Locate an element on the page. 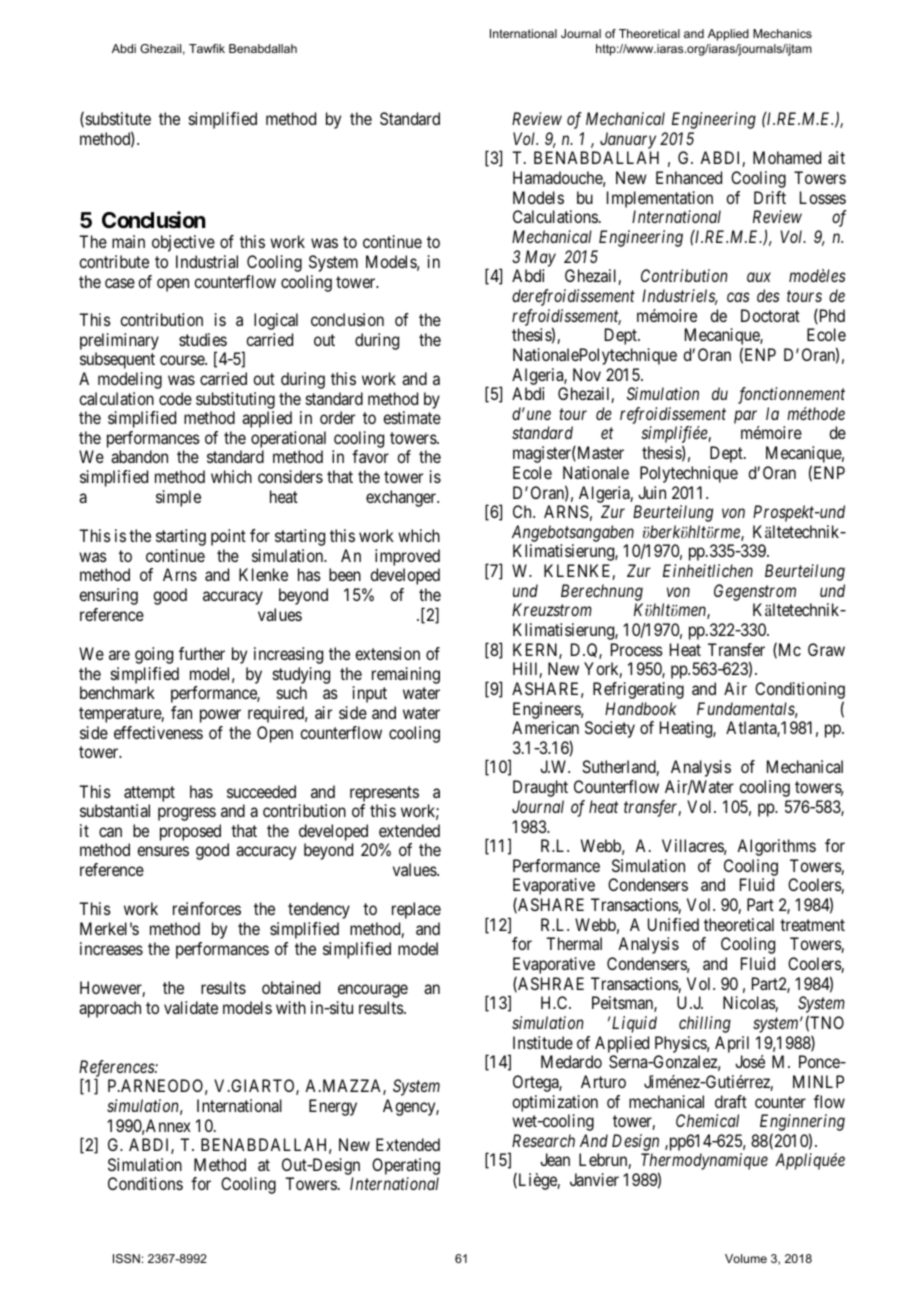 This page has width=924, height=1308. Conditions is located at coordinates (145, 1183).
